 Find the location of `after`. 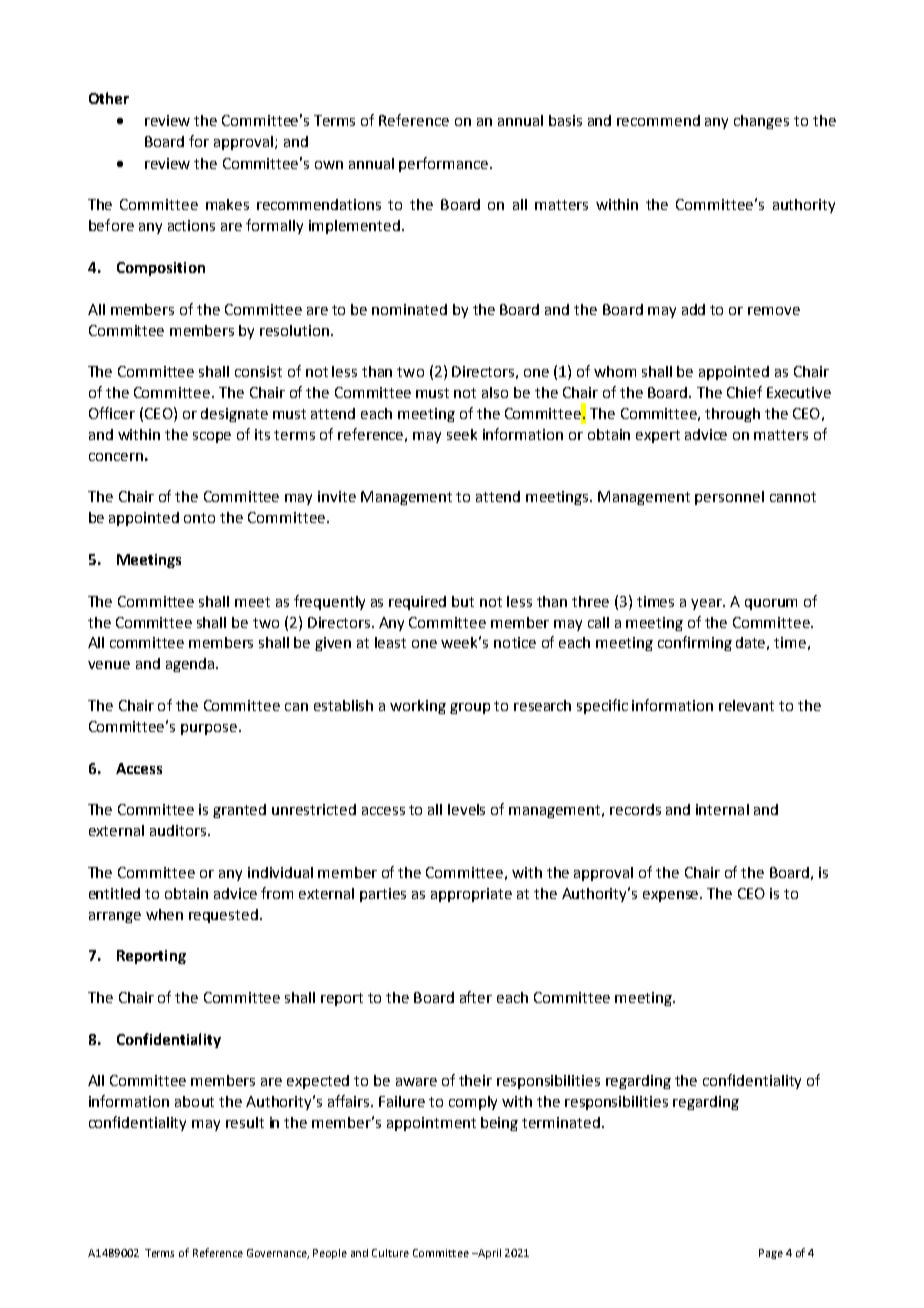

after is located at coordinates (476, 997).
